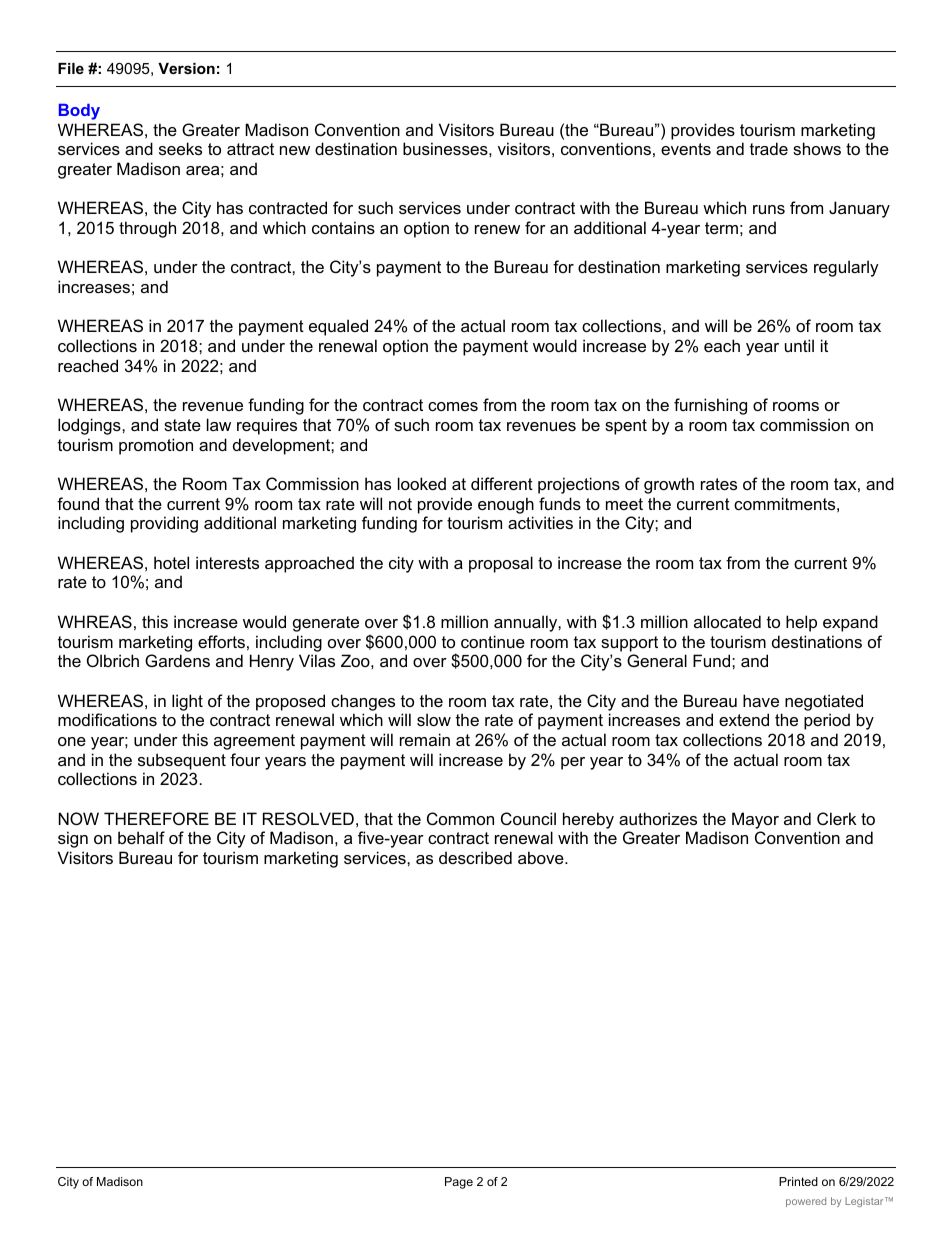 The width and height of the screenshot is (952, 1233). What do you see at coordinates (769, 148) in the screenshot?
I see `trade` at bounding box center [769, 148].
